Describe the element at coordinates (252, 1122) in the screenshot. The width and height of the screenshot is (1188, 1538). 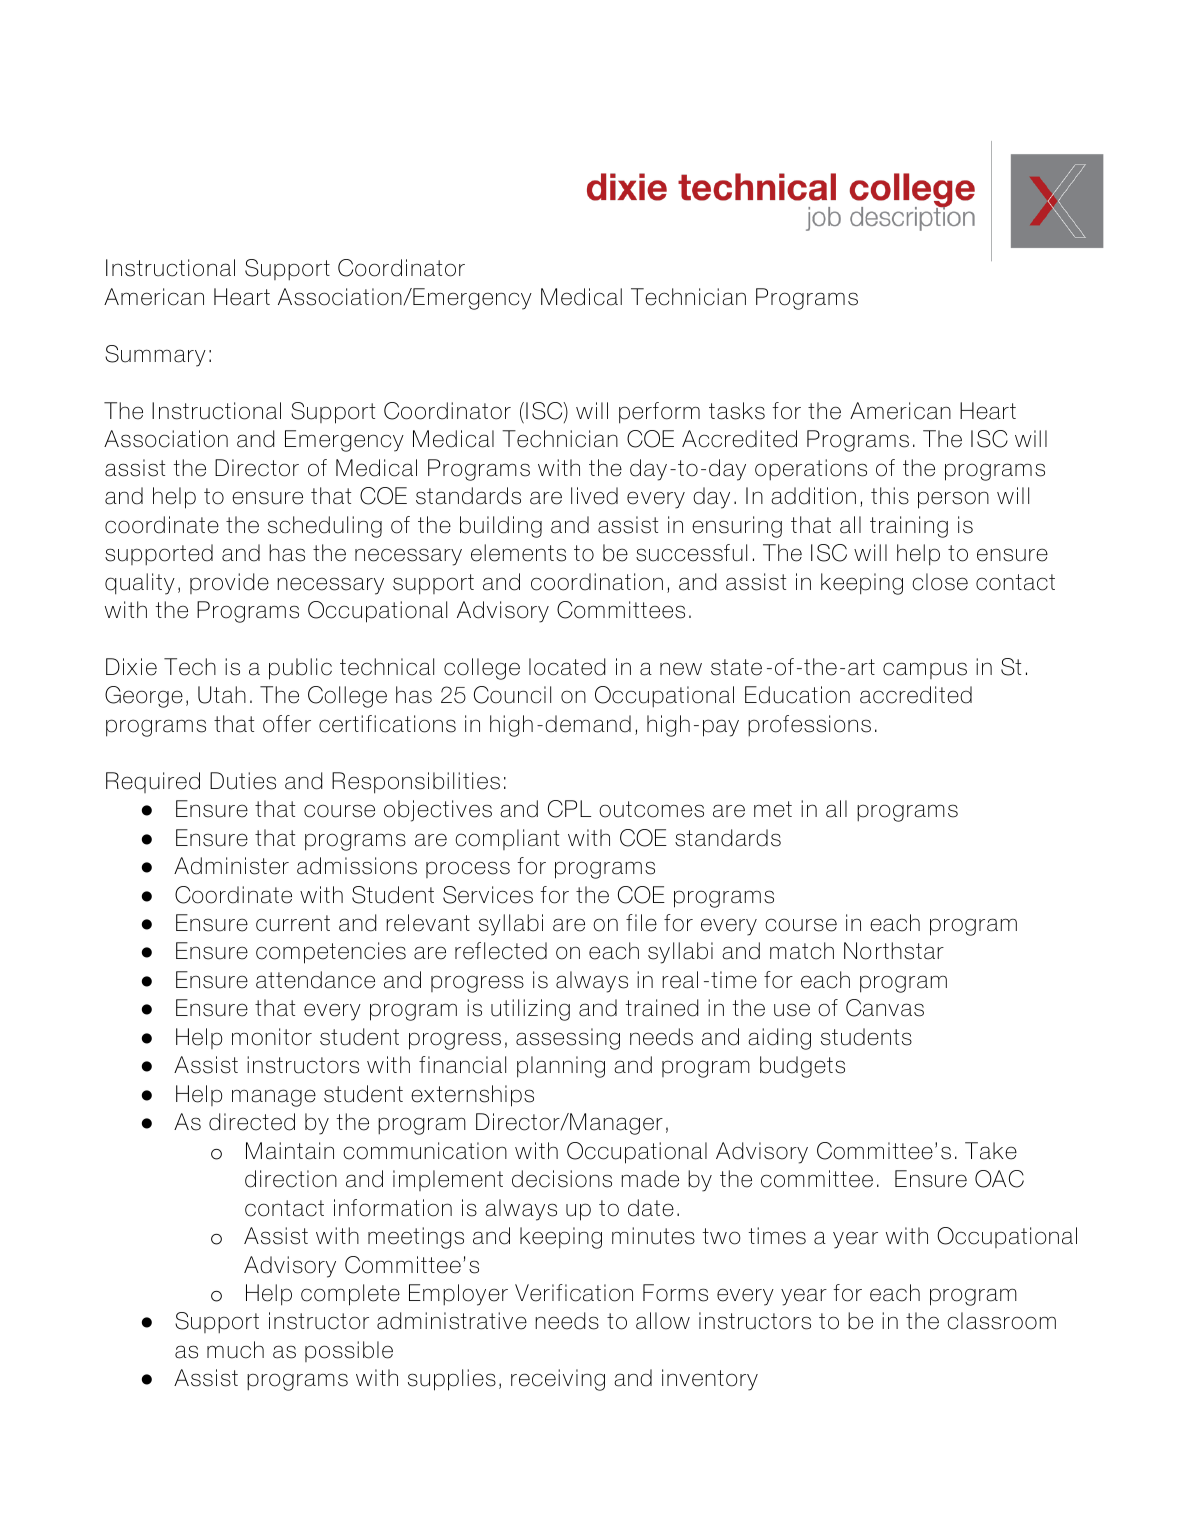
I see `directed` at that location.
